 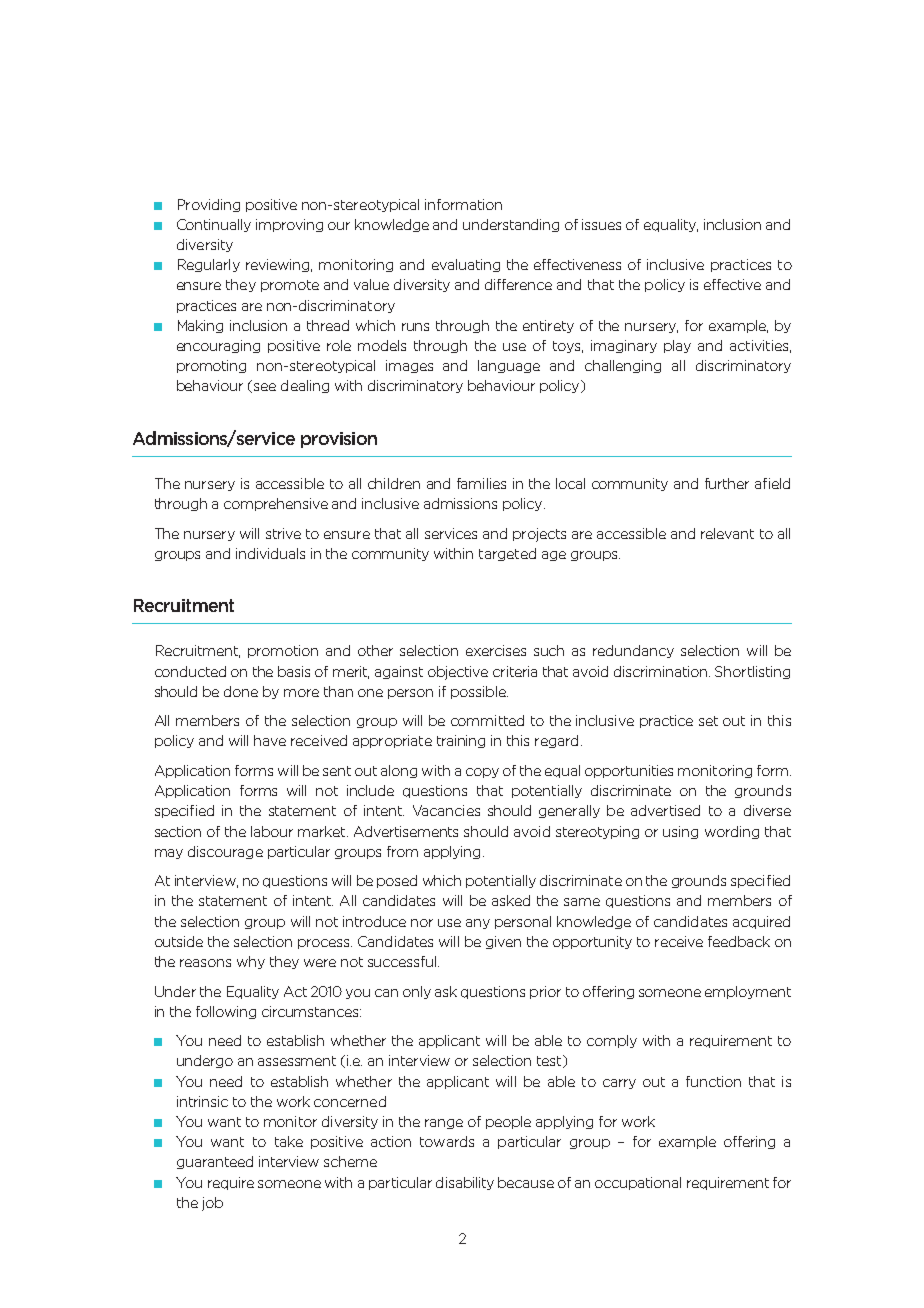 I want to click on occupational, so click(x=638, y=1183).
